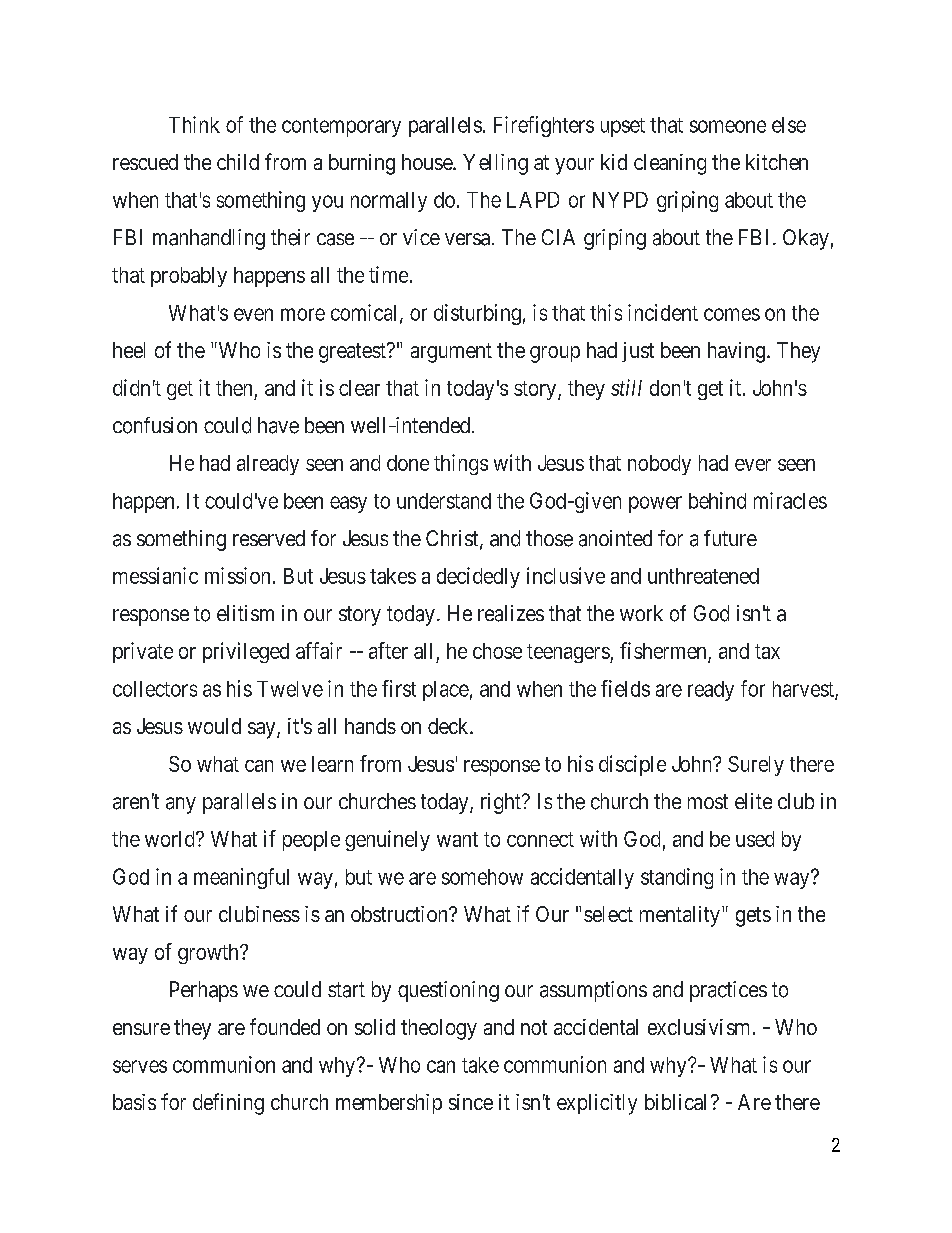  Describe the element at coordinates (238, 162) in the document. I see `child` at that location.
